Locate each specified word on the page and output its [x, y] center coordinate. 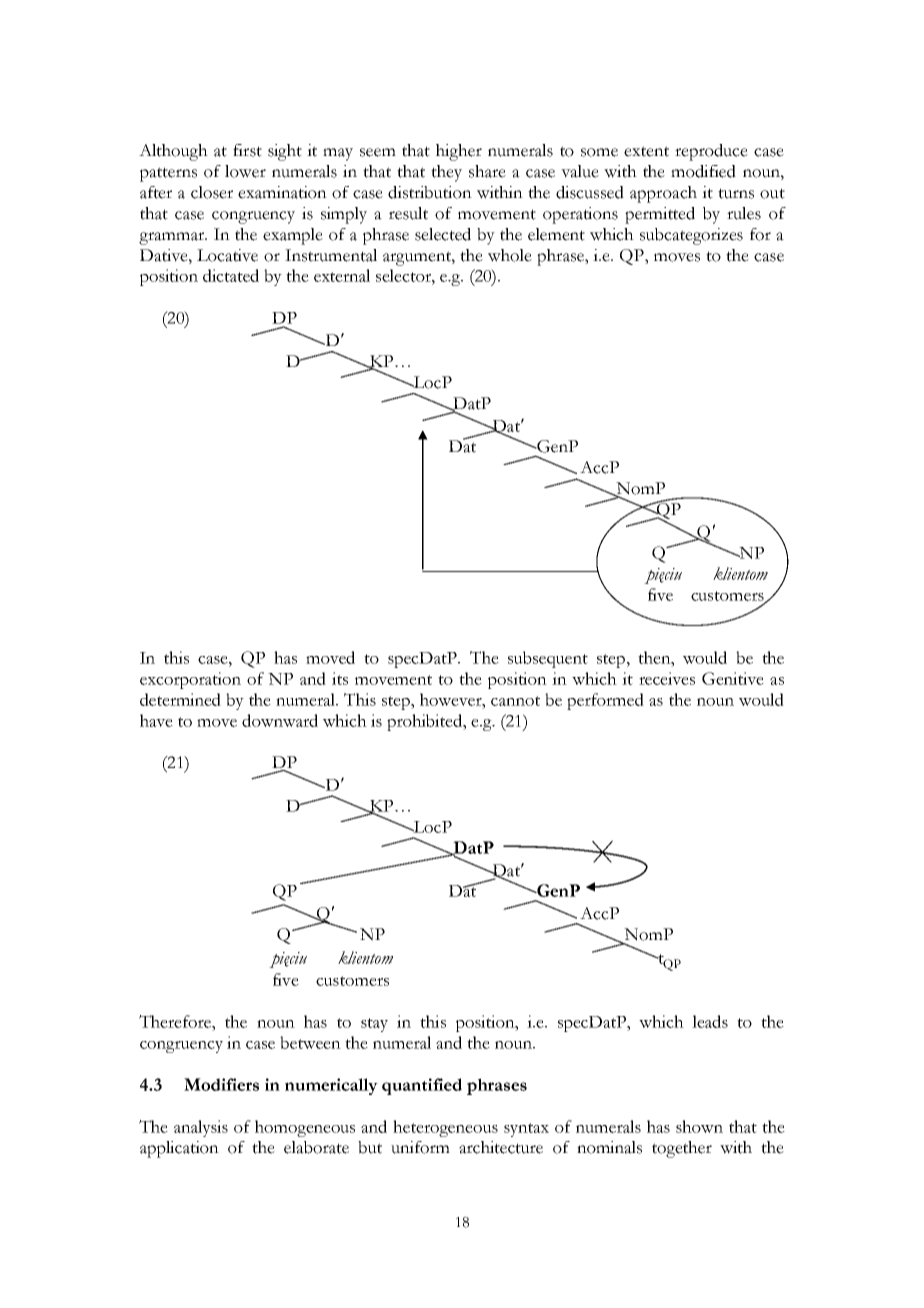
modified [703, 171]
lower [245, 171]
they [446, 173]
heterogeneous [445, 1128]
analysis [201, 1128]
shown [699, 1126]
